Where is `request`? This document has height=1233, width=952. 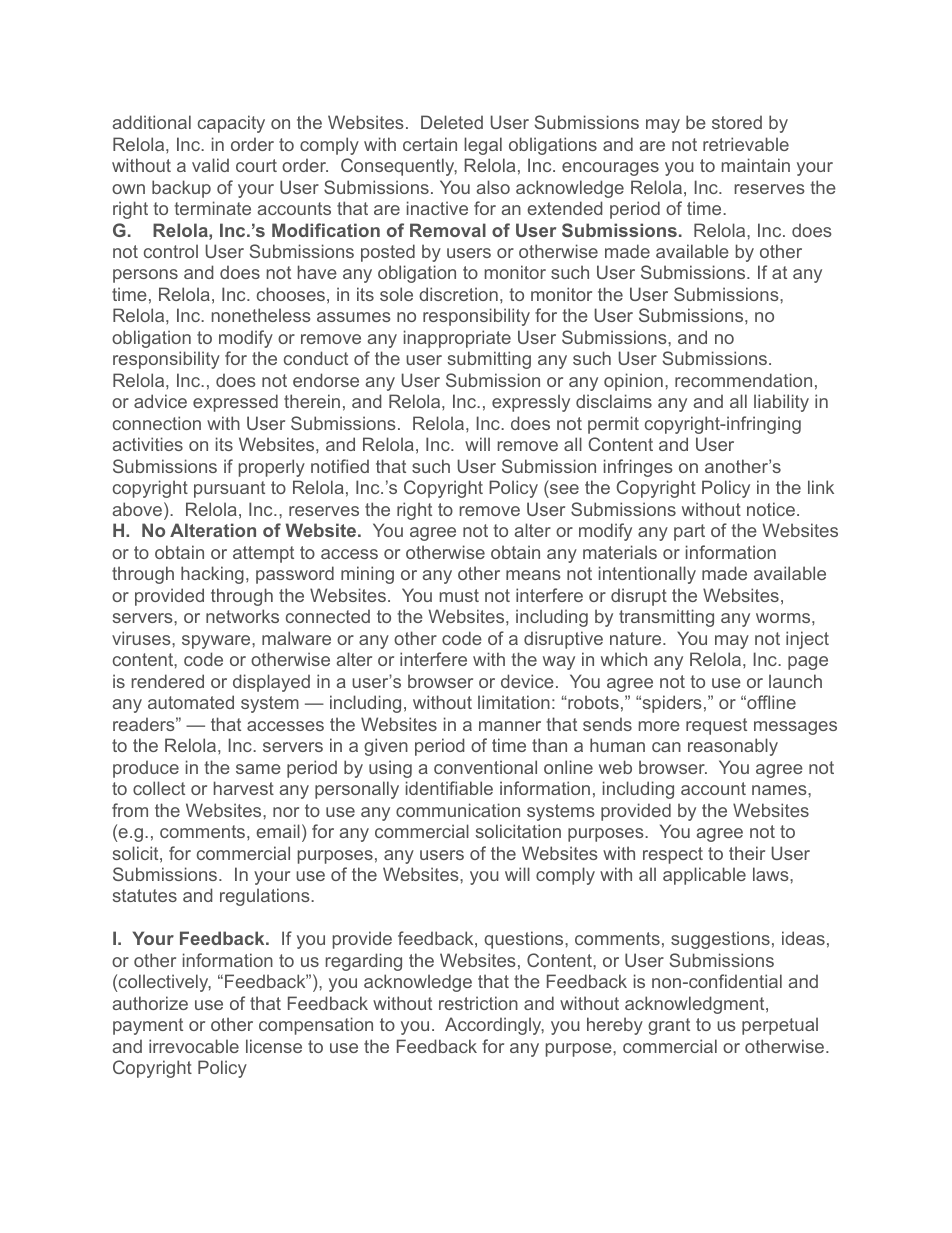
request is located at coordinates (716, 726).
